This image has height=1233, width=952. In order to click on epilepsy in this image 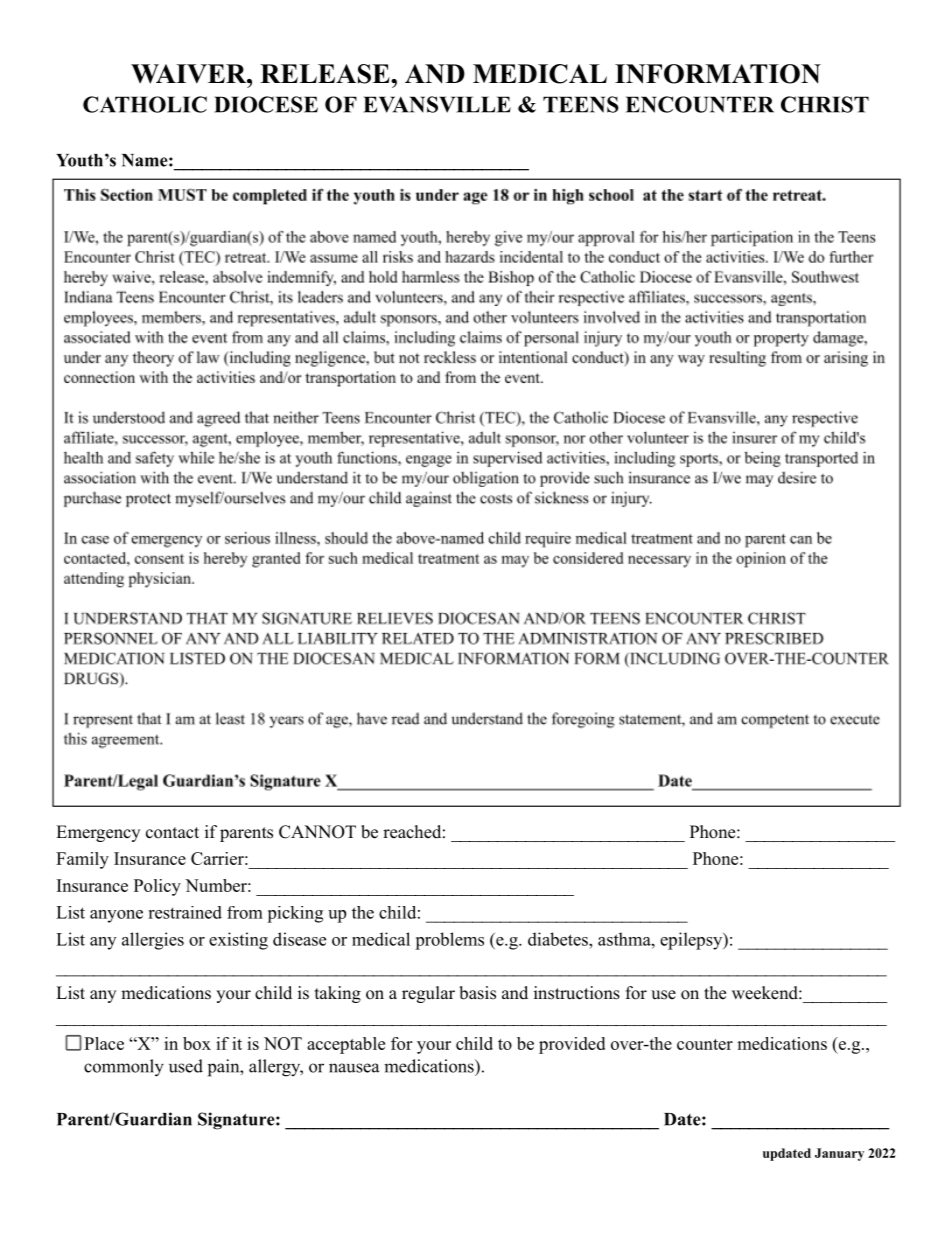, I will do `click(692, 941)`.
